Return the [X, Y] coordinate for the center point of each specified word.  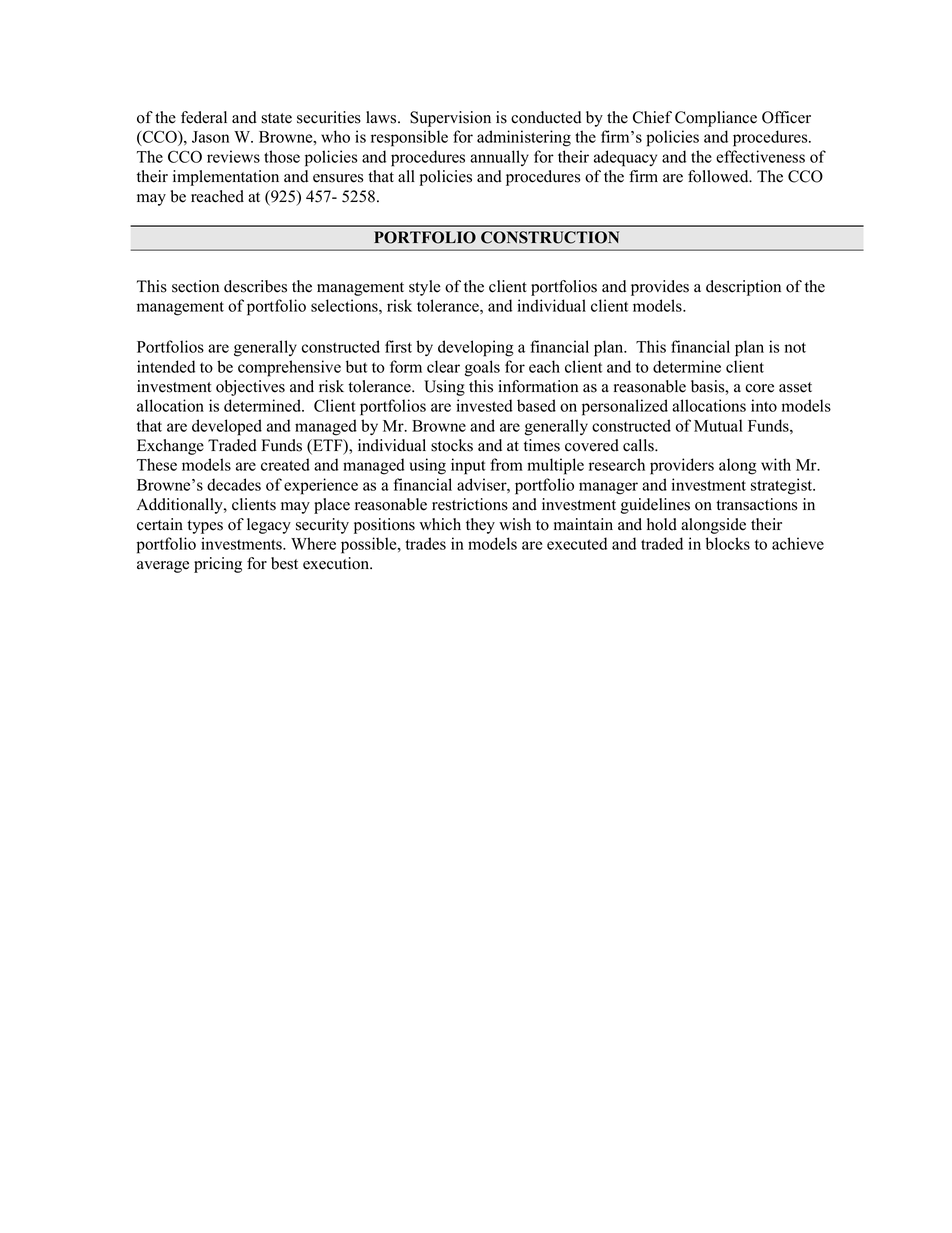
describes [255, 286]
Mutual [718, 425]
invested [484, 405]
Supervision [450, 119]
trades [425, 543]
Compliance [716, 119]
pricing [218, 565]
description [743, 288]
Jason [210, 137]
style [424, 288]
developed [227, 427]
